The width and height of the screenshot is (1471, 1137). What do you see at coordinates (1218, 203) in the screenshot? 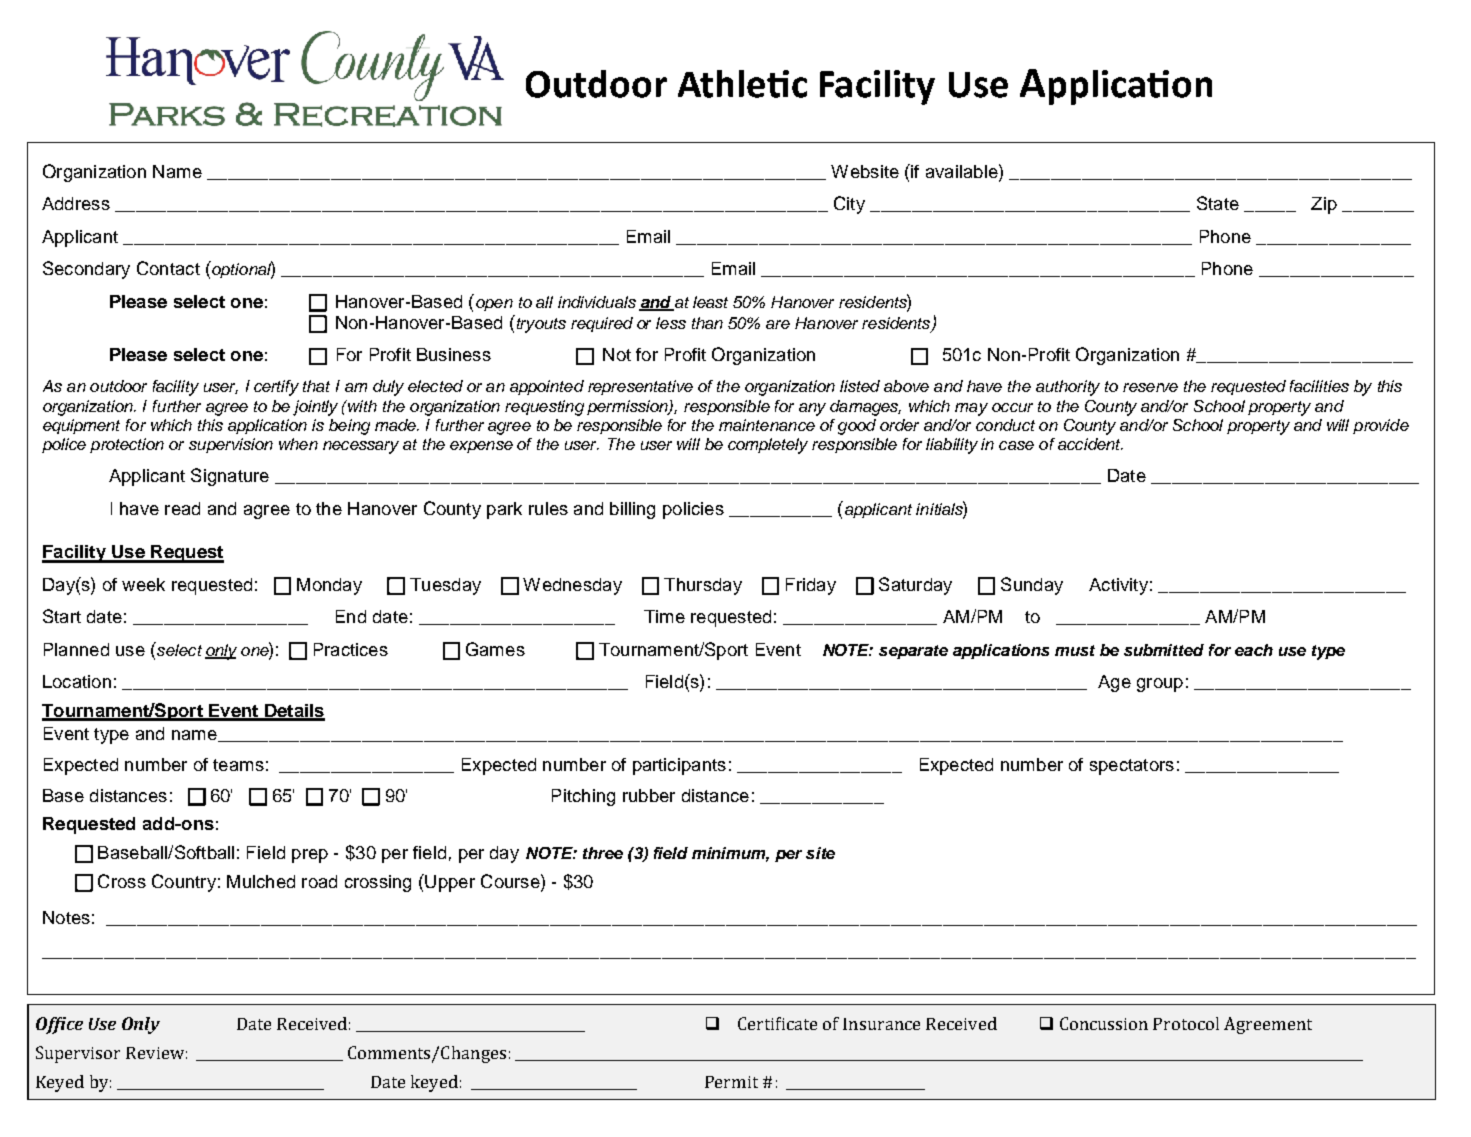
I see `State` at bounding box center [1218, 203].
